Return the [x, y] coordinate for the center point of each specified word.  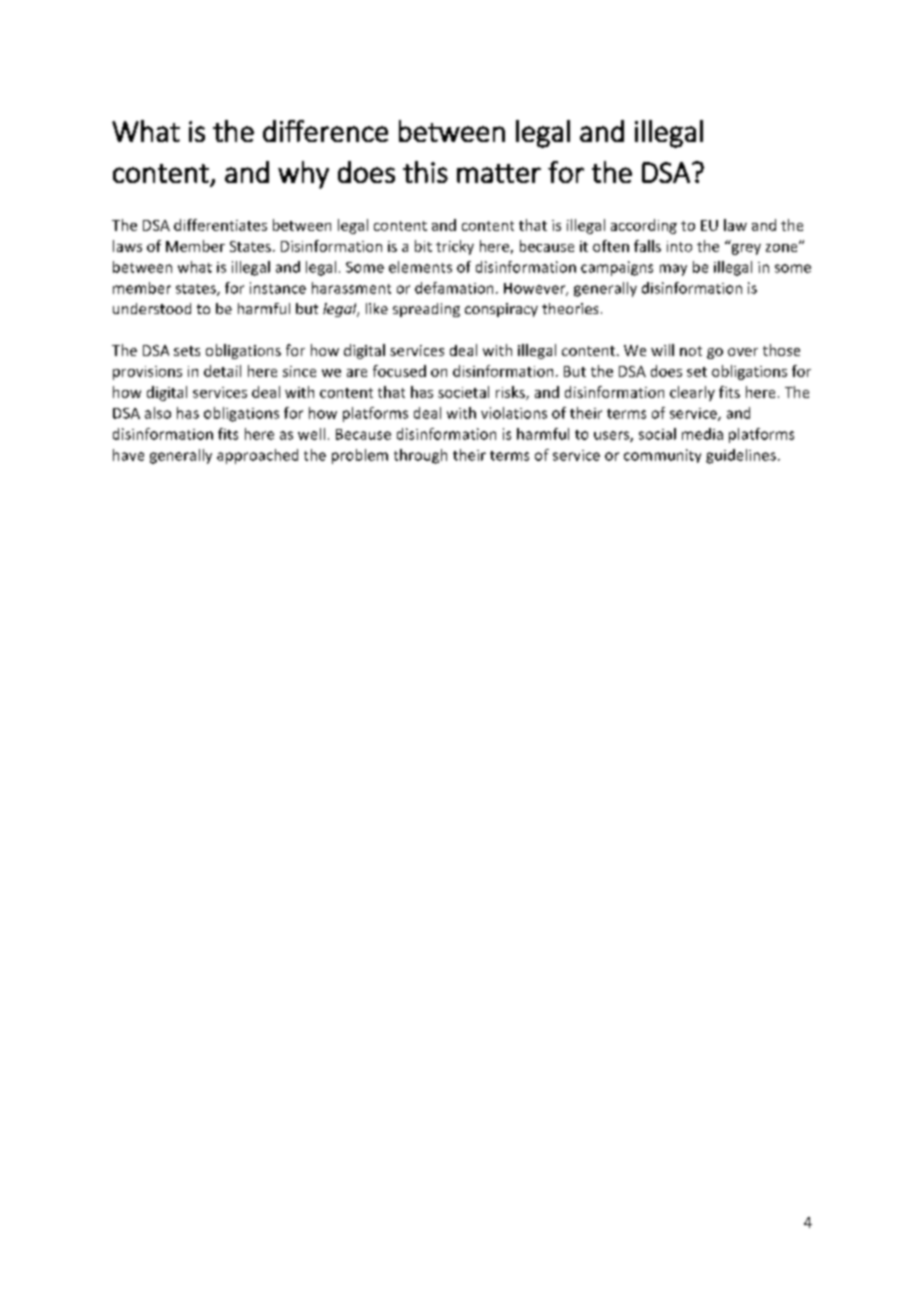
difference [325, 131]
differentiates [220, 225]
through [420, 456]
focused [399, 371]
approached [257, 456]
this [425, 172]
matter [499, 173]
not [691, 351]
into [679, 246]
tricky [455, 247]
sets [187, 351]
